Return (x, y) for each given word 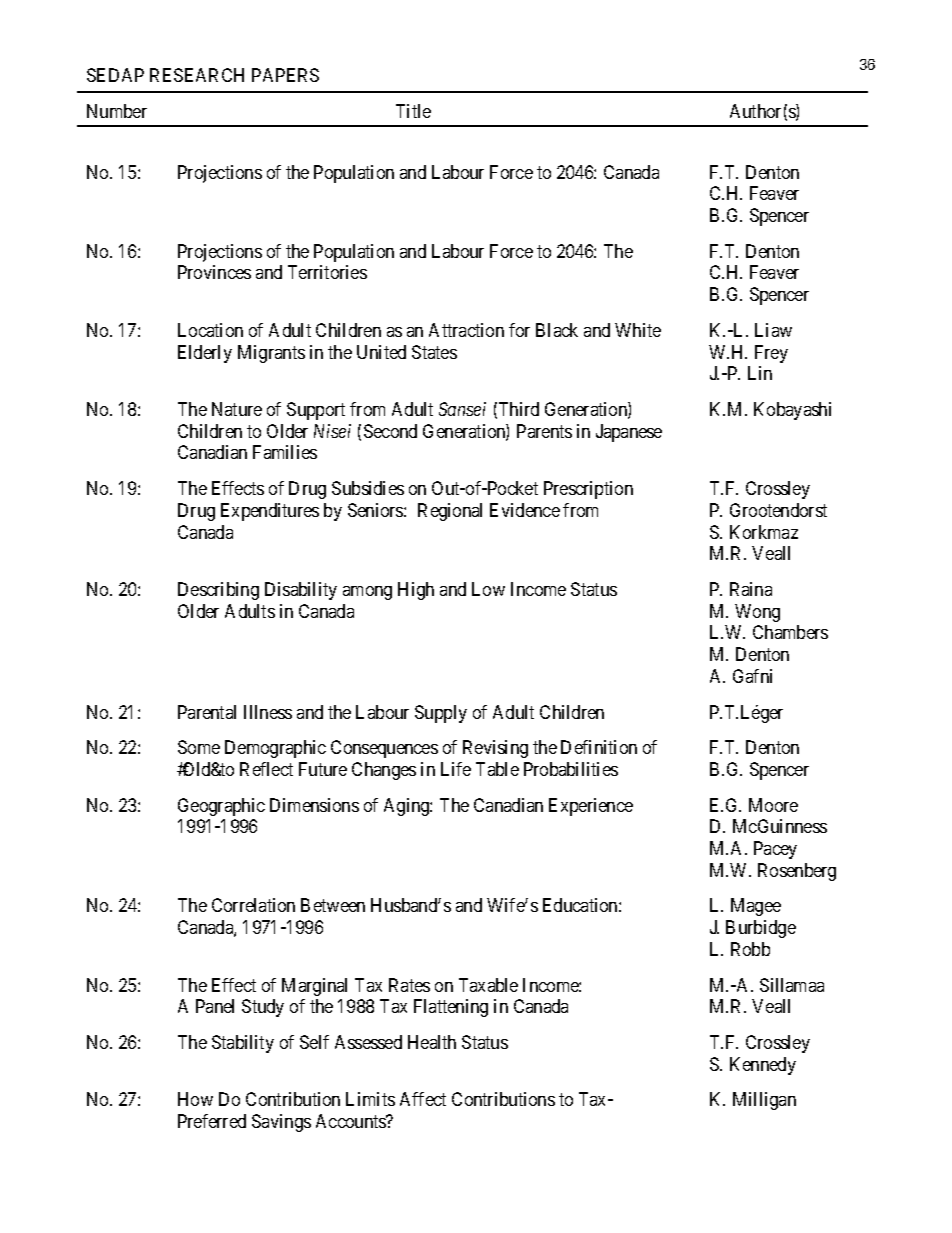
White (638, 330)
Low (488, 589)
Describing (218, 591)
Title (413, 111)
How (195, 1099)
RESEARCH (197, 75)
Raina (751, 589)
